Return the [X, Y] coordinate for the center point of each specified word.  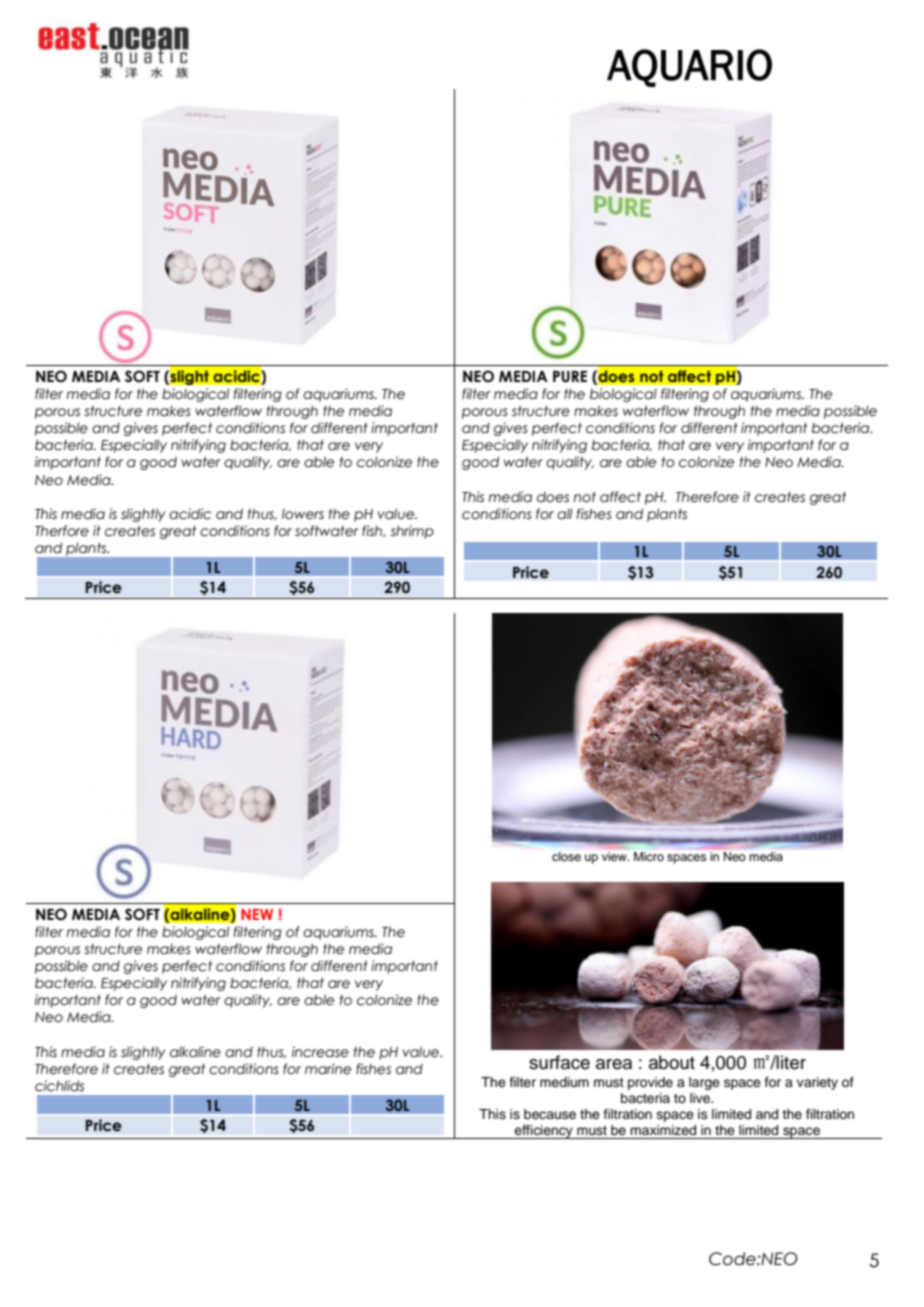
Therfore [62, 531]
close [566, 856]
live [701, 1098]
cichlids [59, 1086]
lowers [303, 514]
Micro [649, 856]
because [550, 1114]
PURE [570, 377]
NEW [257, 914]
